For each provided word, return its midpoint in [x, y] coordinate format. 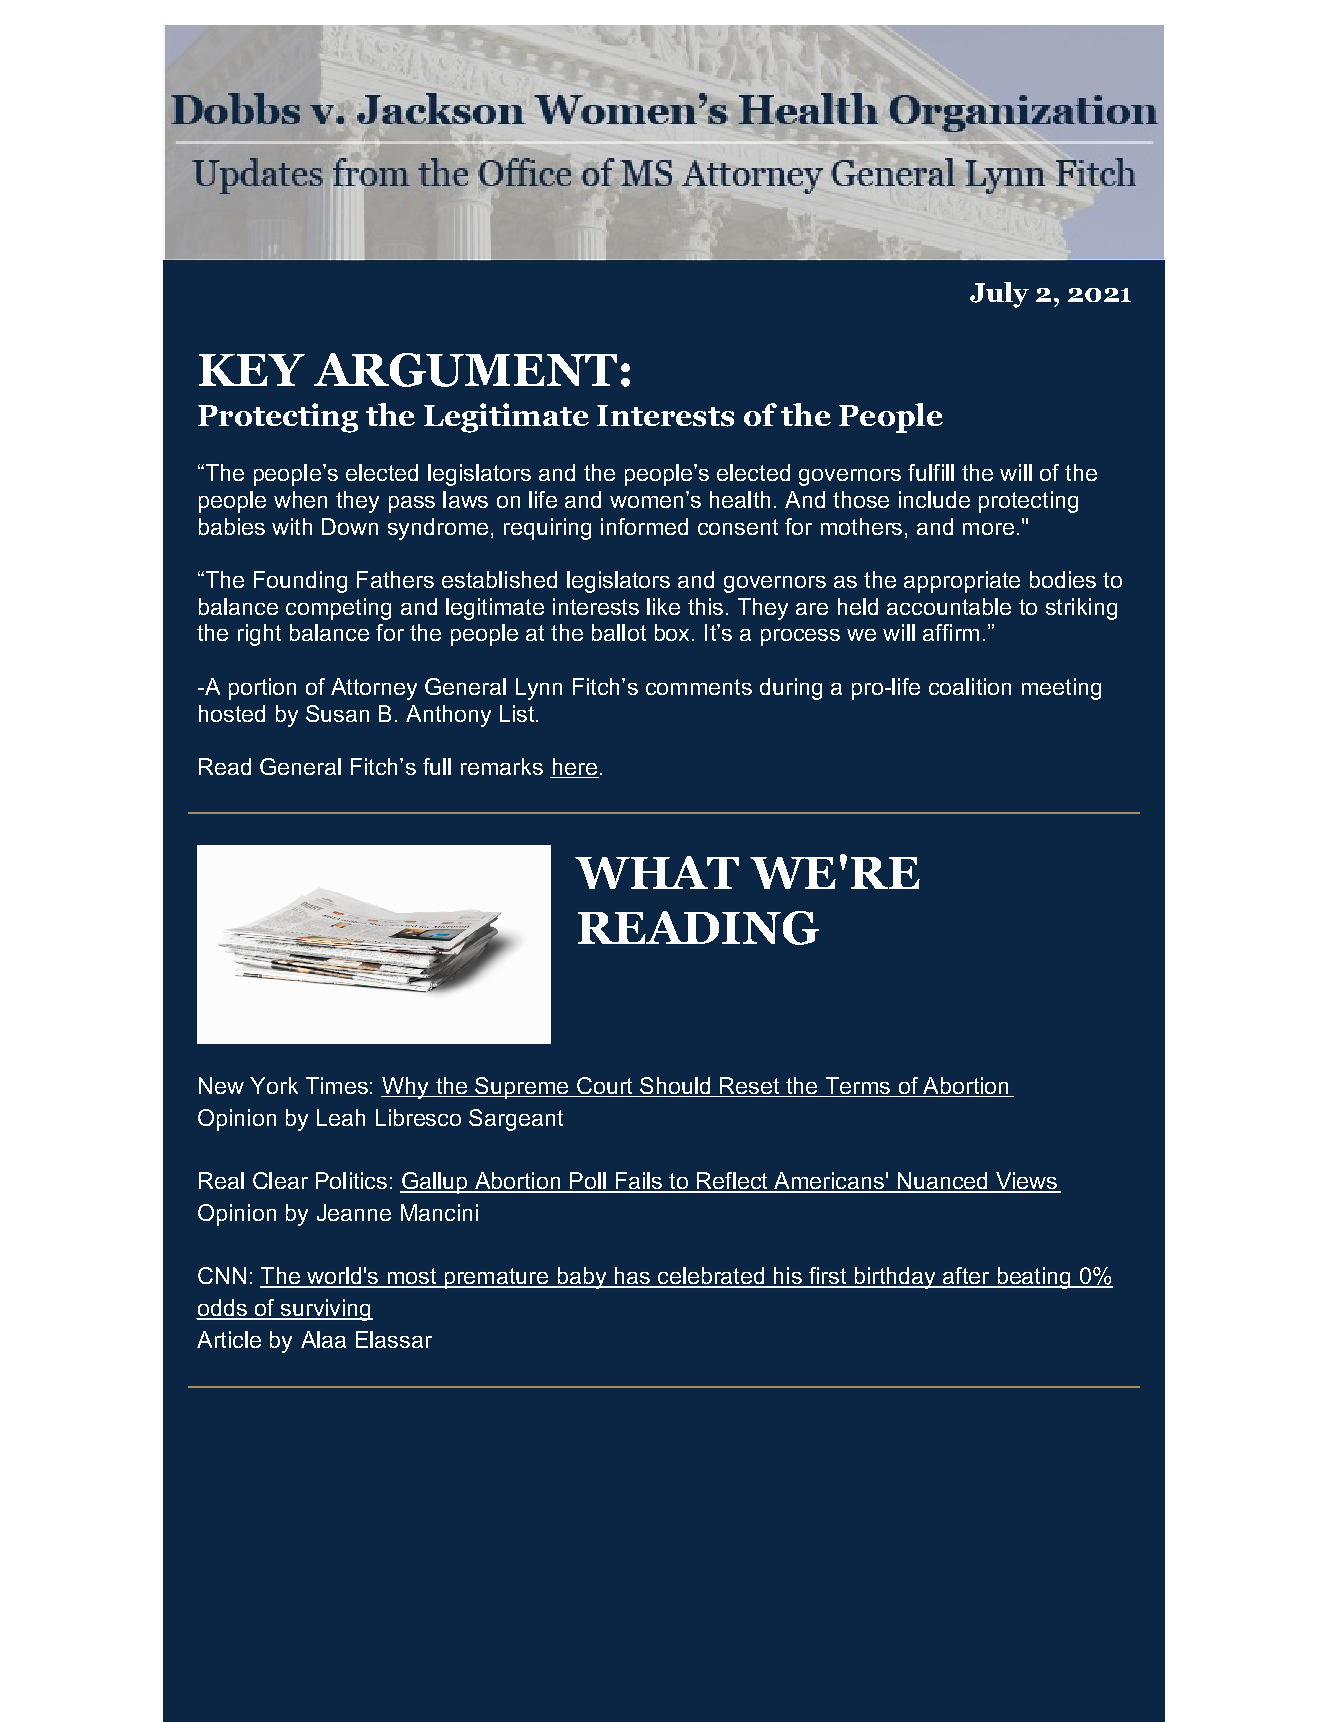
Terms [858, 1087]
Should [675, 1087]
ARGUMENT [465, 370]
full [437, 766]
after [966, 1277]
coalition [970, 686]
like [663, 606]
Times [337, 1085]
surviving [325, 1310]
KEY [252, 370]
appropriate [962, 582]
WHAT [657, 872]
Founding [300, 582]
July [999, 295]
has [632, 1277]
